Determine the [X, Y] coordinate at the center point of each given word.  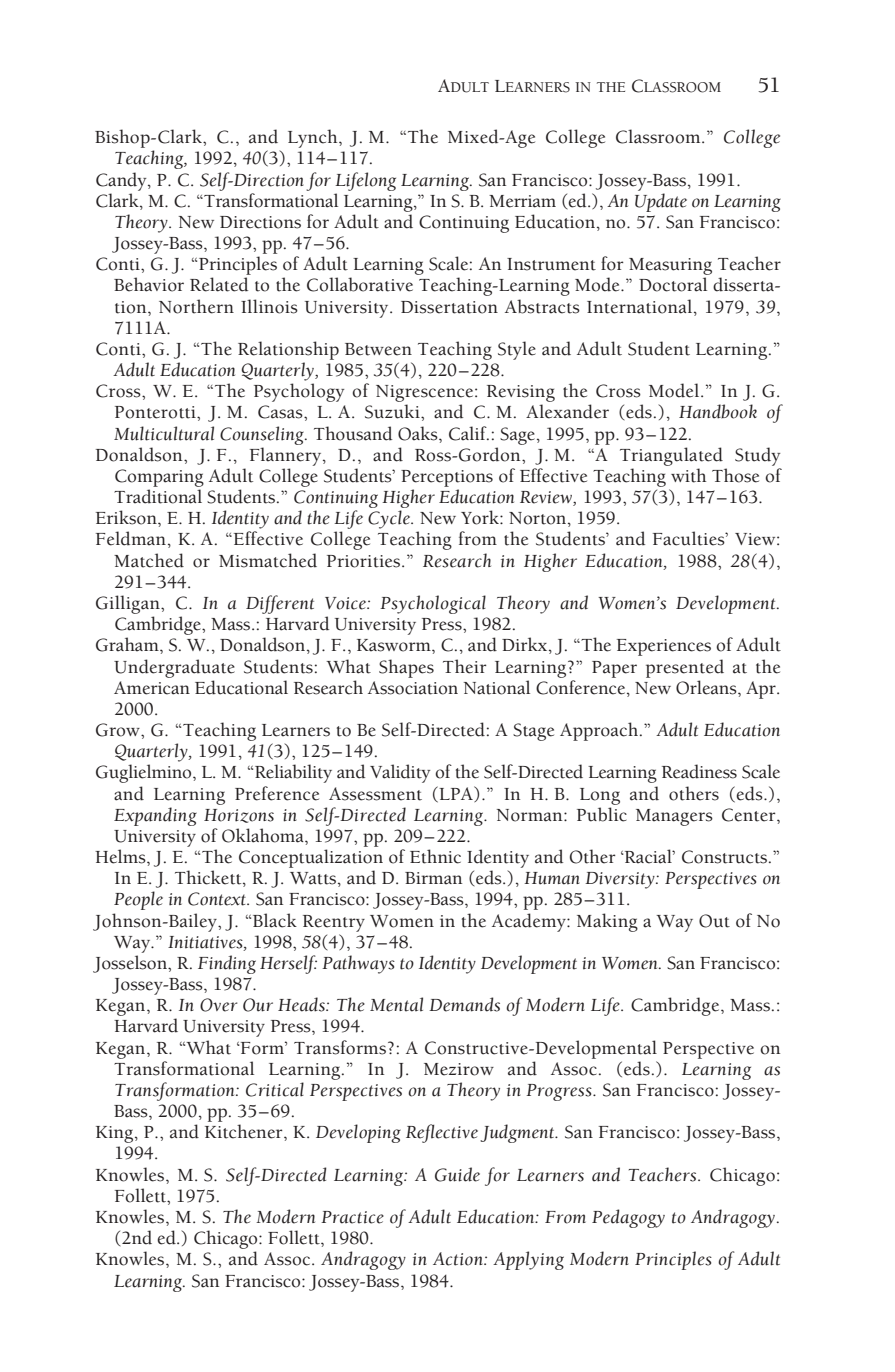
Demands [464, 1004]
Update [661, 202]
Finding [227, 964]
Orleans [707, 687]
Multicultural [164, 433]
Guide [457, 1174]
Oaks [419, 433]
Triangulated [671, 456]
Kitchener [245, 1131]
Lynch [314, 138]
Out [714, 921]
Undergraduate [174, 668]
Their [465, 666]
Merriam [522, 201]
